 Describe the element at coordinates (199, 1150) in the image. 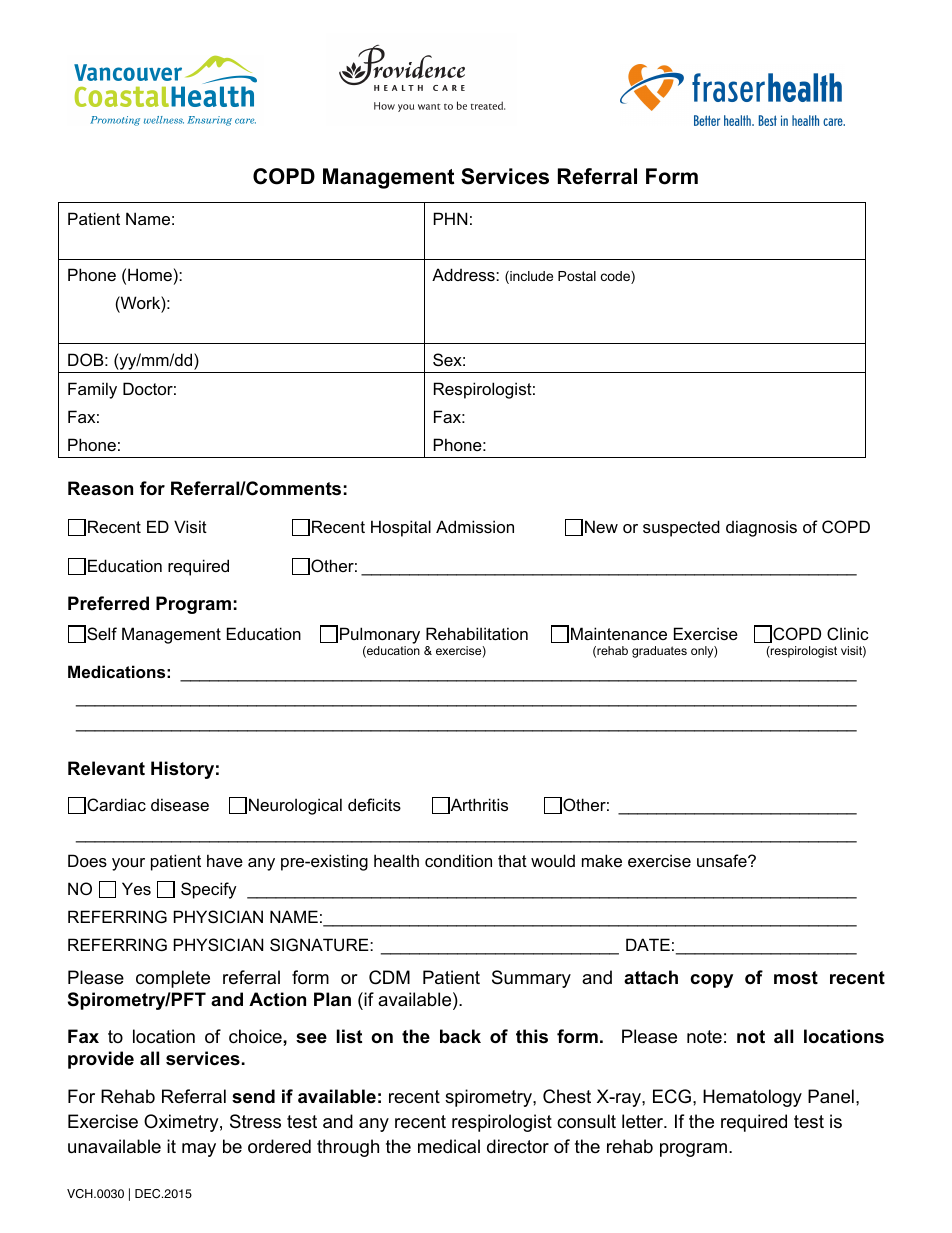

I see `may` at that location.
